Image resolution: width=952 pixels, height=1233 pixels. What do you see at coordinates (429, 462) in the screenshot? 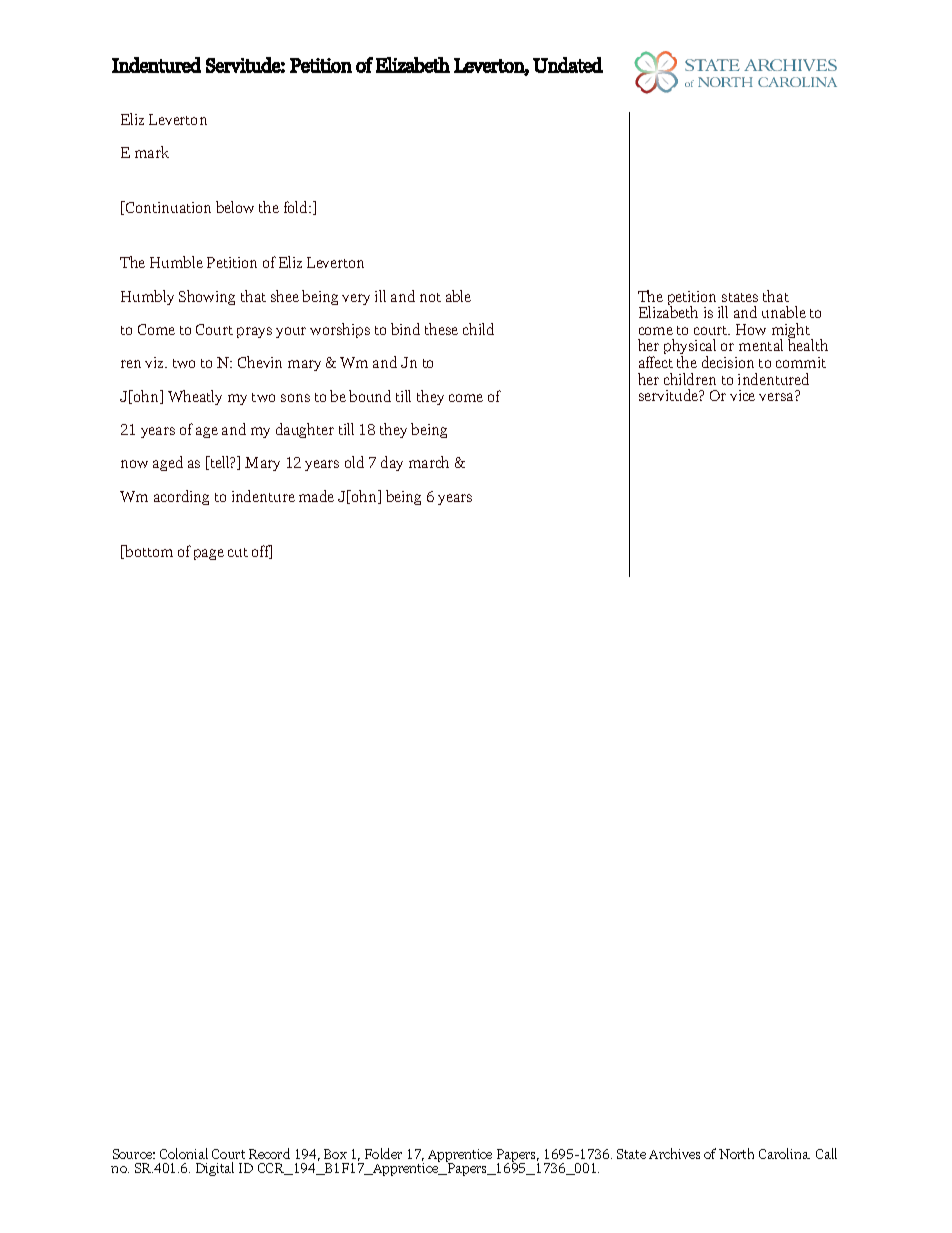
I see `march` at bounding box center [429, 462].
